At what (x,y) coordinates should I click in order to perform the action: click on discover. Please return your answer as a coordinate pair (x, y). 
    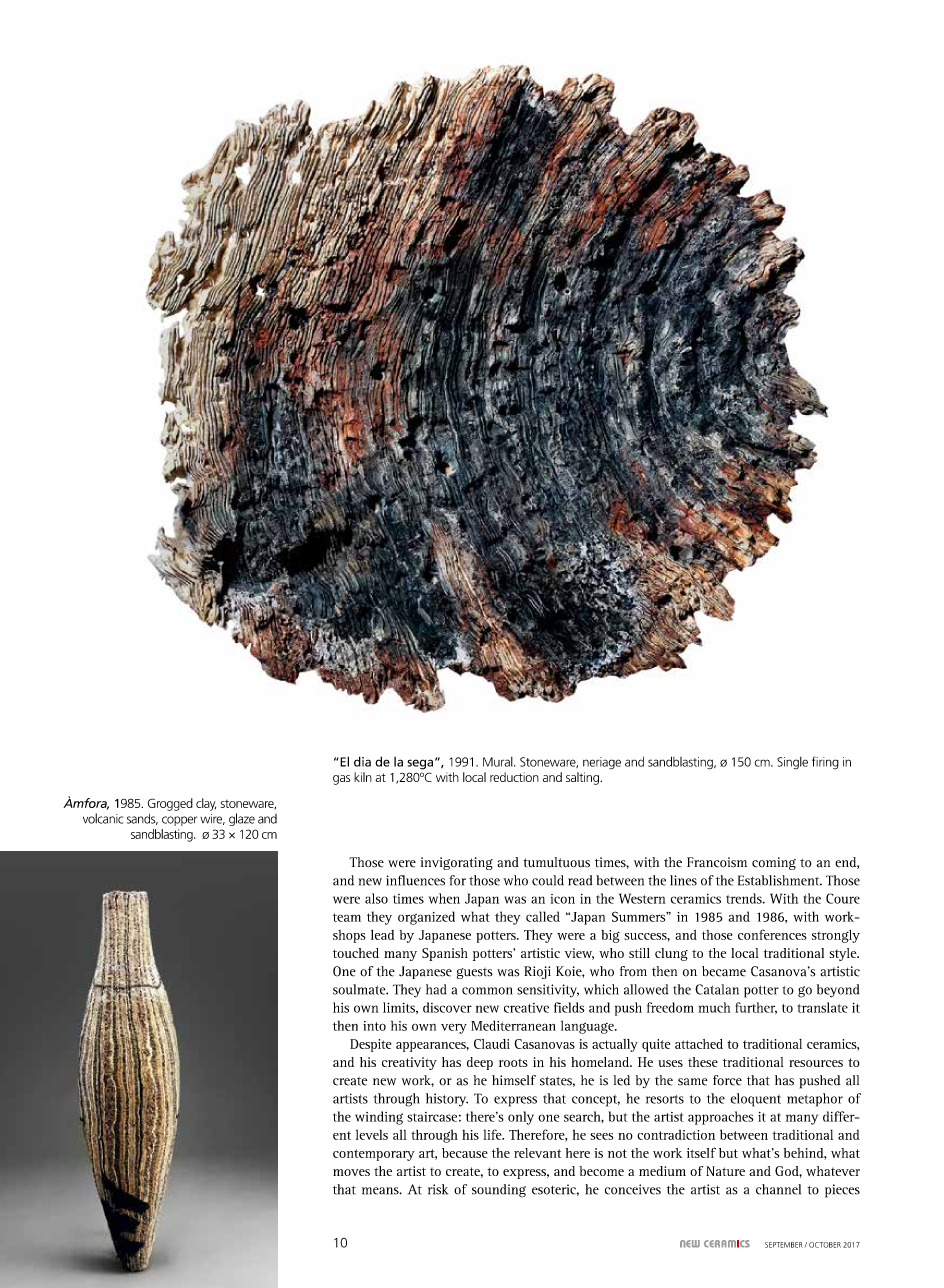
    Looking at the image, I should click on (447, 1007).
